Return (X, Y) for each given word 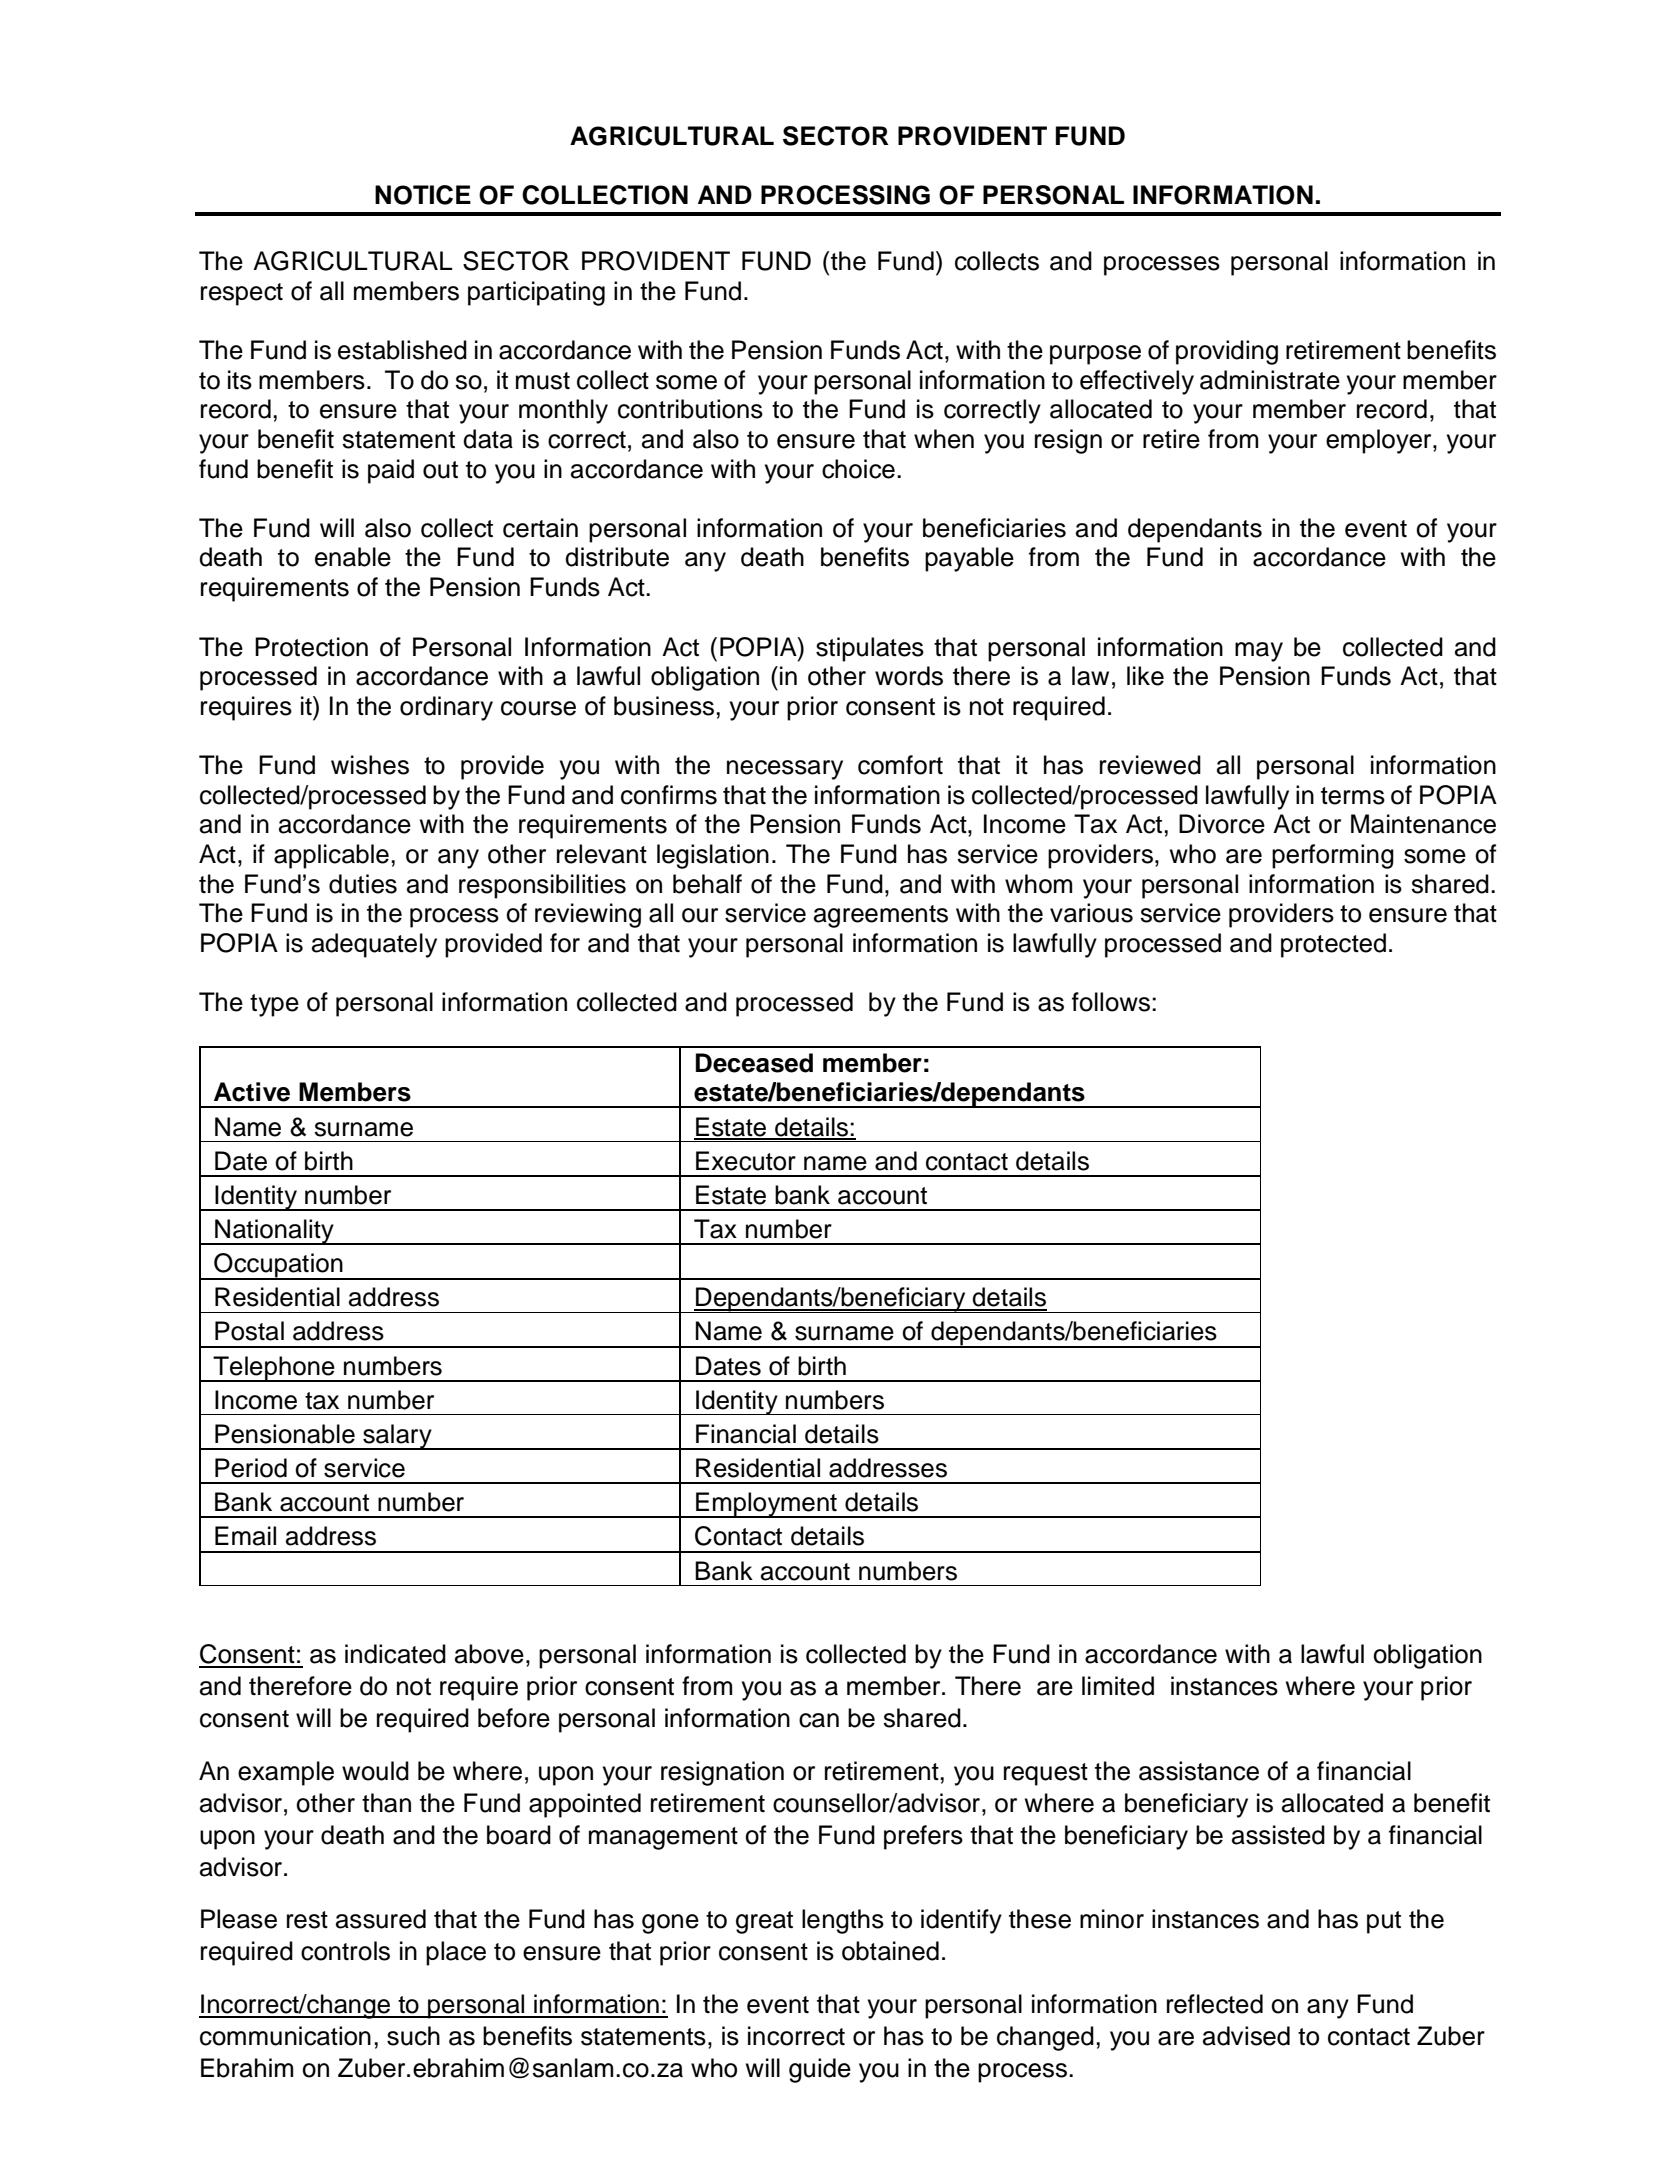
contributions (690, 409)
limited (1118, 1686)
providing (1227, 352)
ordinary (446, 708)
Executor (746, 1161)
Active (252, 1092)
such (413, 2036)
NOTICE (423, 195)
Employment (766, 1505)
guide (820, 2070)
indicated (395, 1654)
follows (1111, 1002)
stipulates (870, 649)
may (1259, 652)
